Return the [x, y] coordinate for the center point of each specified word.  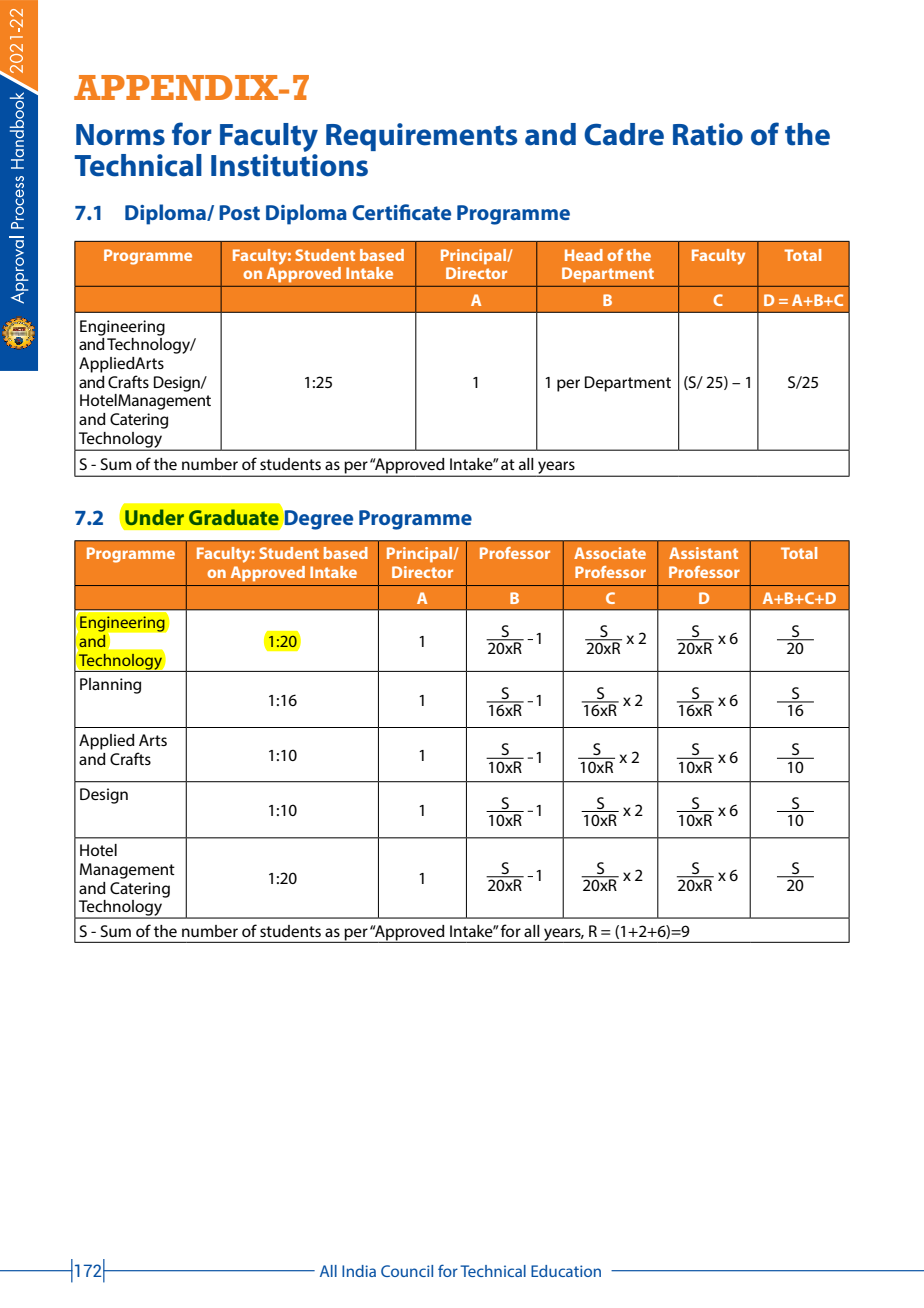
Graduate [234, 517]
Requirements [421, 137]
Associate [610, 553]
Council [407, 1271]
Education [566, 1271]
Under [154, 517]
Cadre [624, 134]
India [359, 1271]
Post [239, 212]
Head [584, 255]
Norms [120, 135]
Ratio [708, 134]
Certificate [401, 212]
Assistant [703, 553]
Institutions [289, 164]
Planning [110, 686]
